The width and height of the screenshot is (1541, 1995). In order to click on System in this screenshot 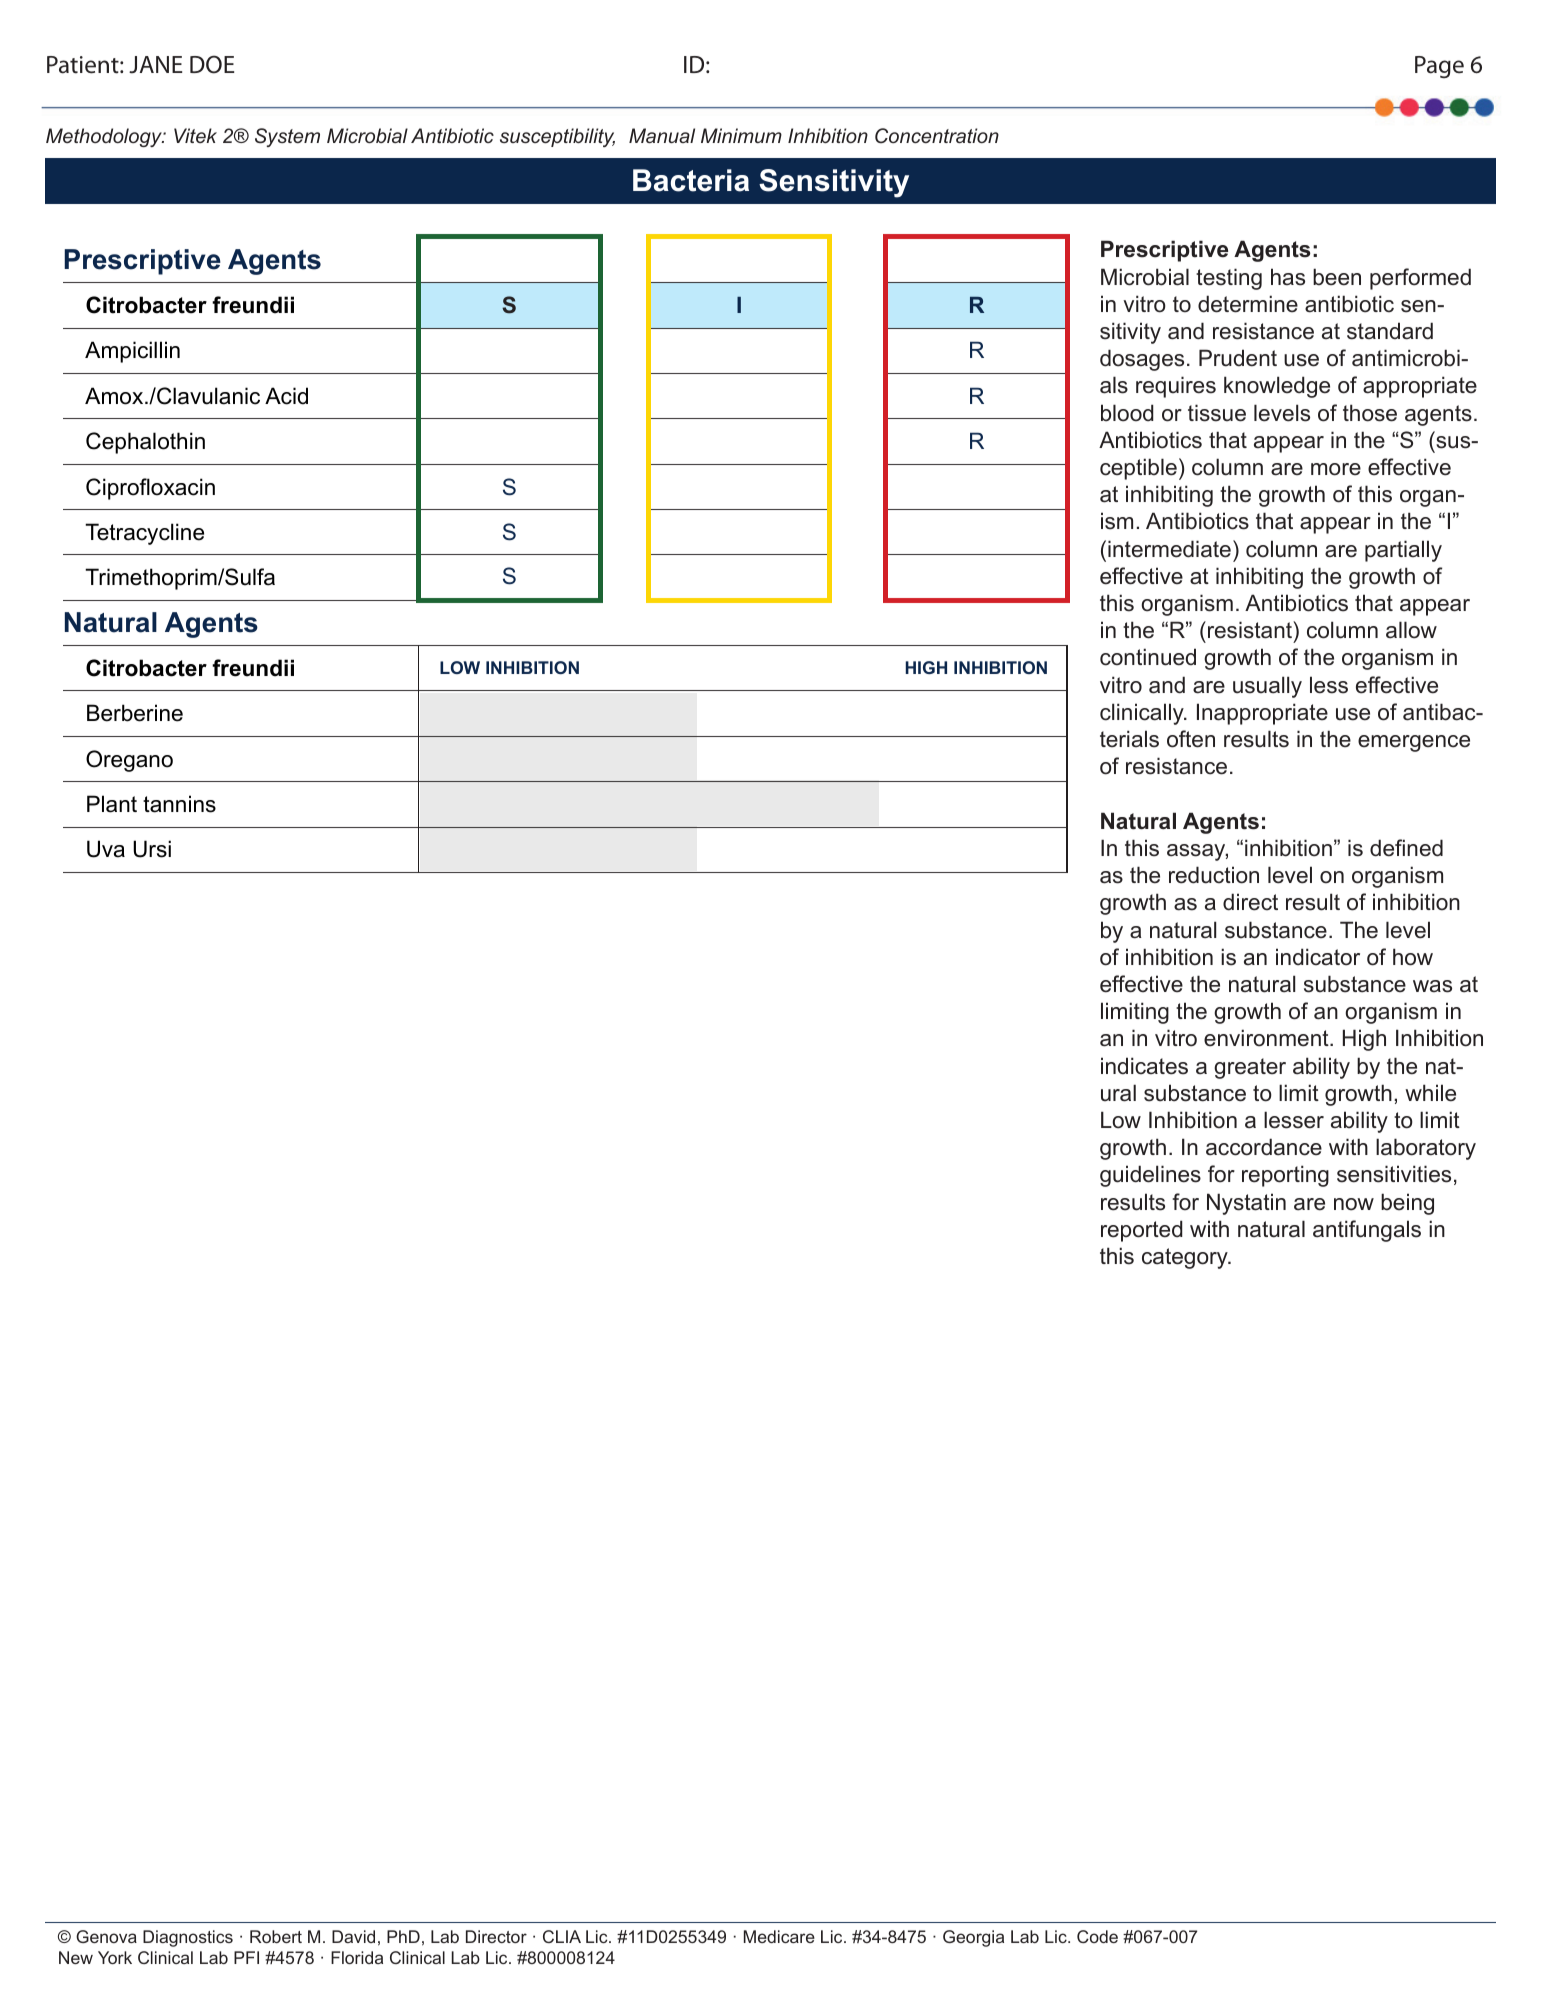, I will do `click(287, 137)`.
